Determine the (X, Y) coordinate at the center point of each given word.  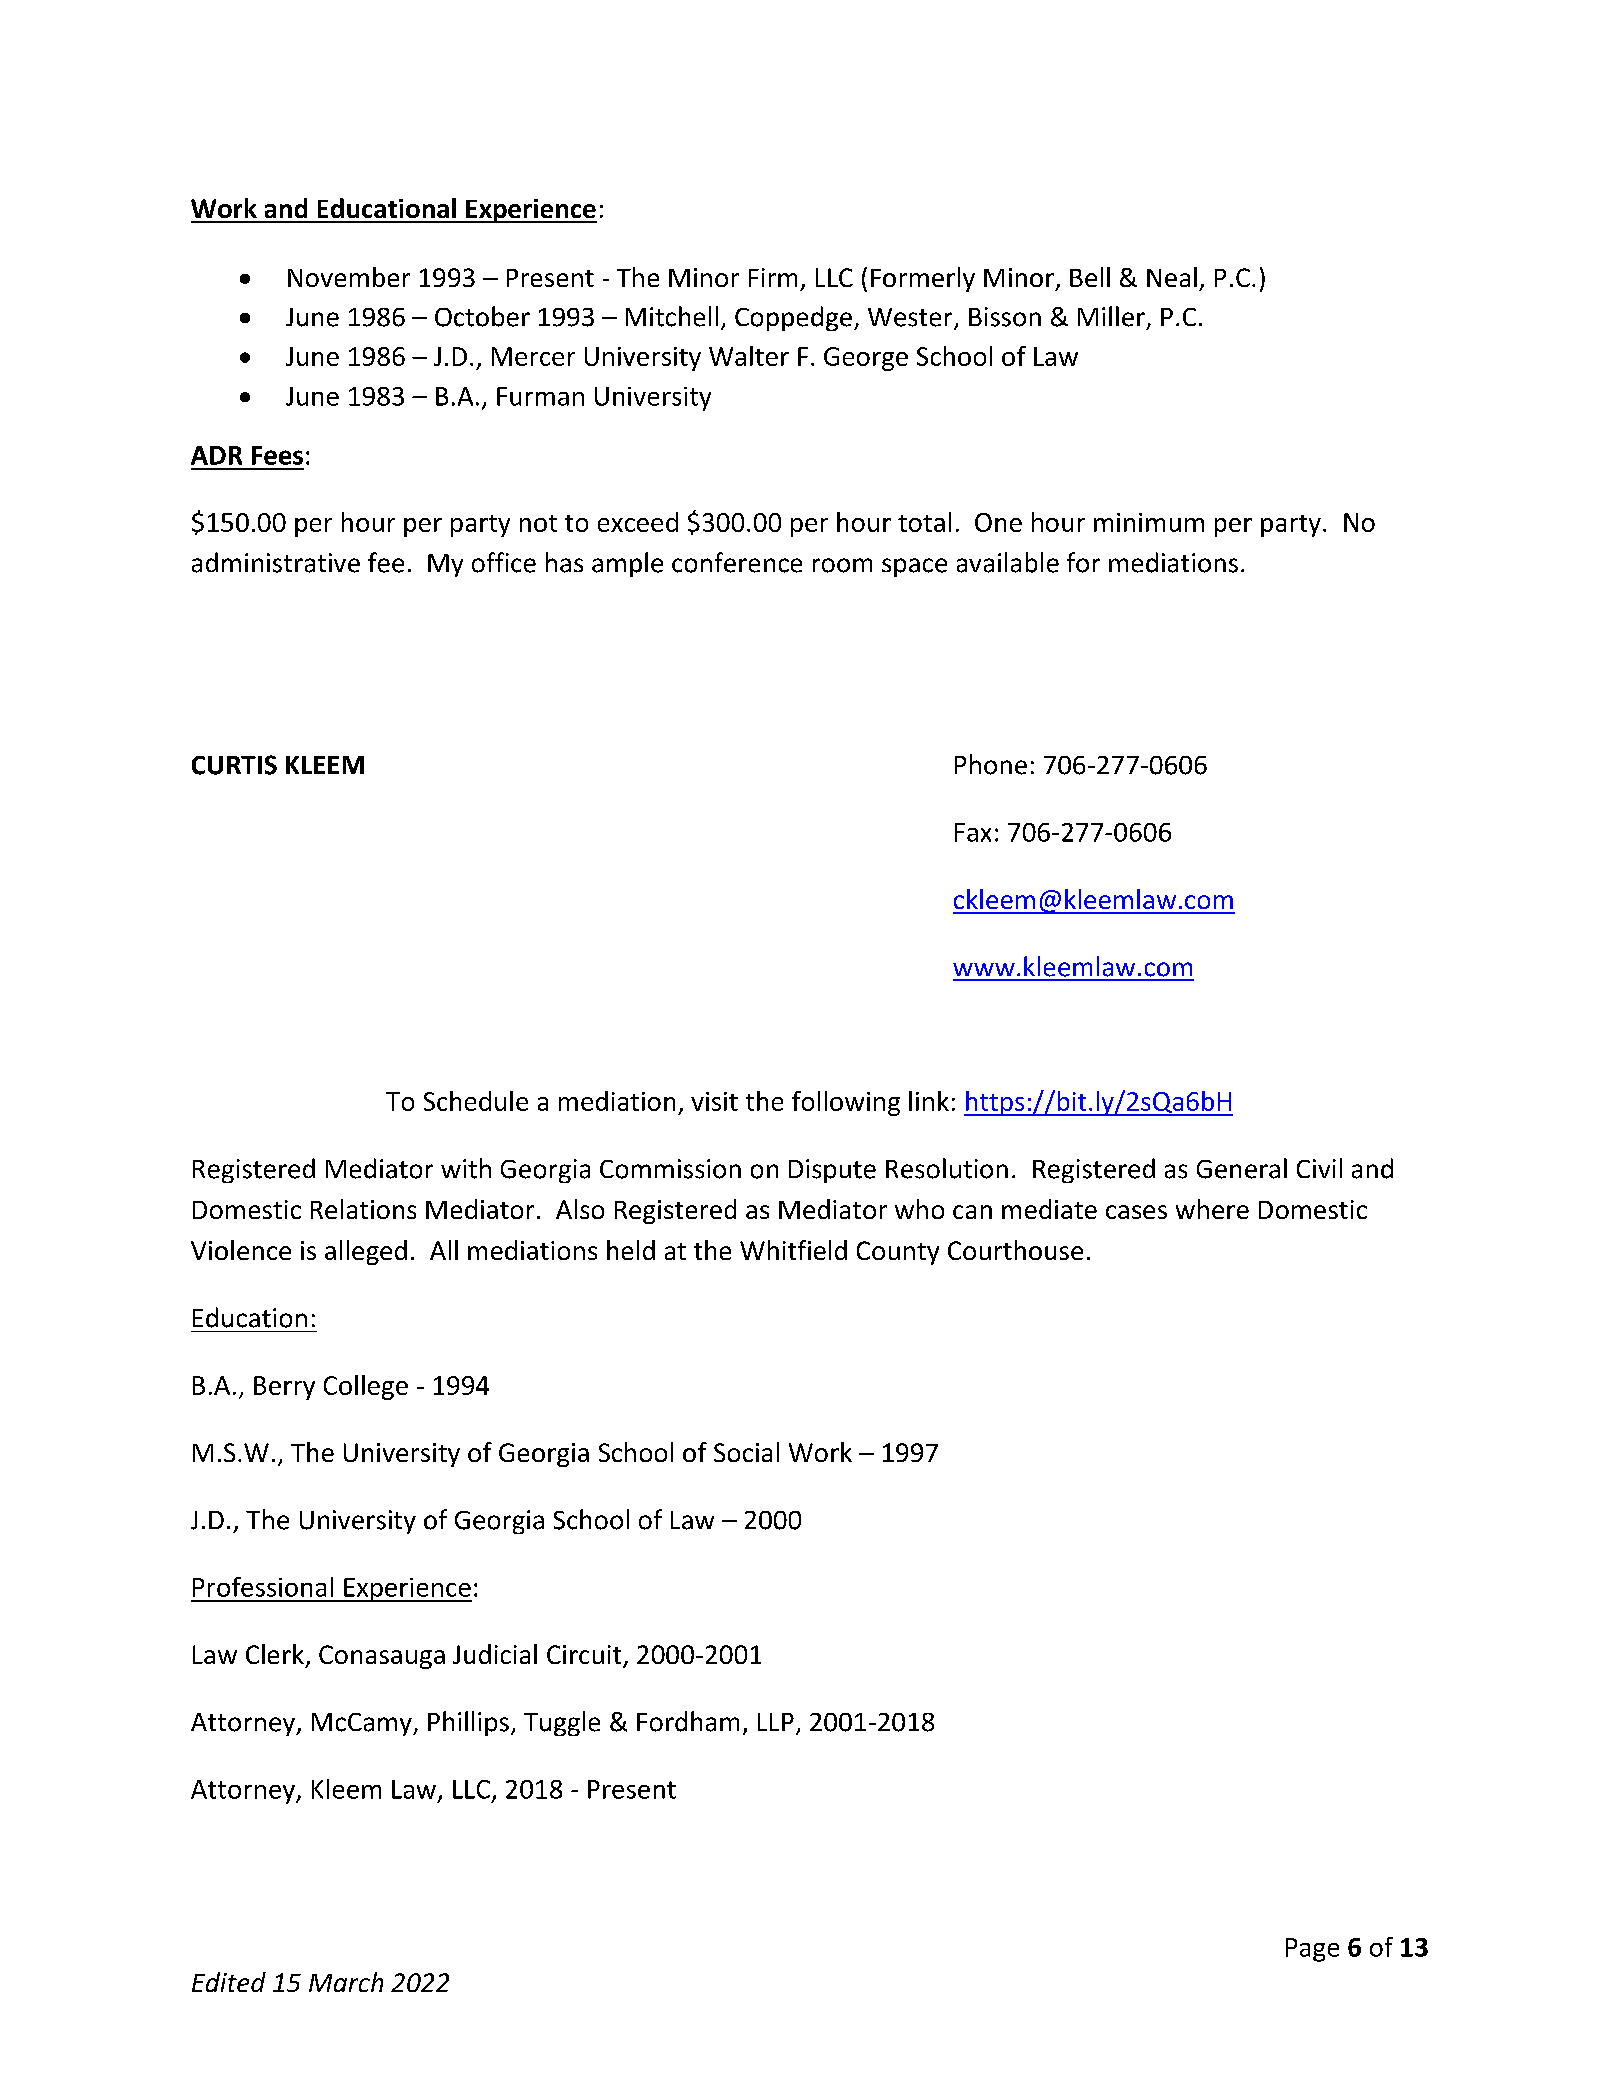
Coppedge (793, 318)
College (366, 1387)
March (346, 1982)
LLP (776, 1722)
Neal (1172, 277)
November (349, 277)
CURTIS (234, 765)
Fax (973, 832)
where (1212, 1209)
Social (746, 1452)
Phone (991, 764)
